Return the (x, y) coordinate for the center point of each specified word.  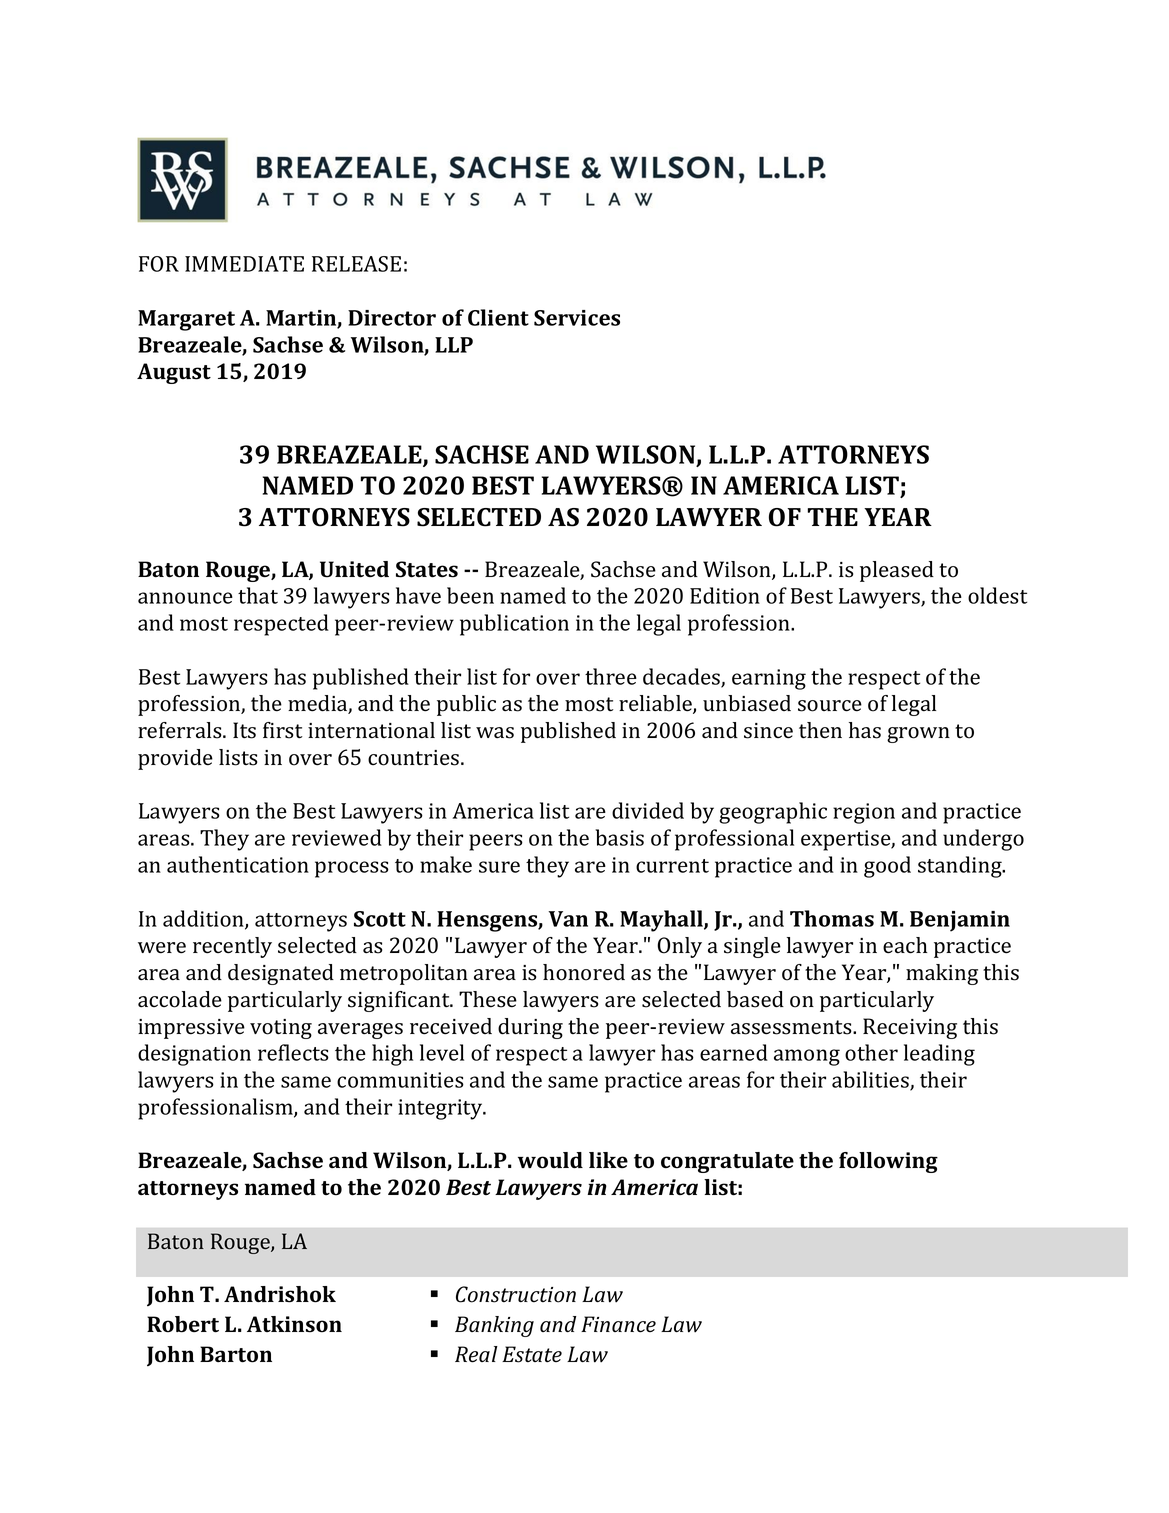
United (354, 569)
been (470, 595)
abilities (871, 1081)
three (611, 676)
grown (918, 735)
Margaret (186, 320)
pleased (897, 571)
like (608, 1160)
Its (244, 730)
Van (568, 919)
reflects (293, 1052)
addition (204, 919)
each (905, 945)
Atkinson (294, 1324)
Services (577, 318)
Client (498, 317)
